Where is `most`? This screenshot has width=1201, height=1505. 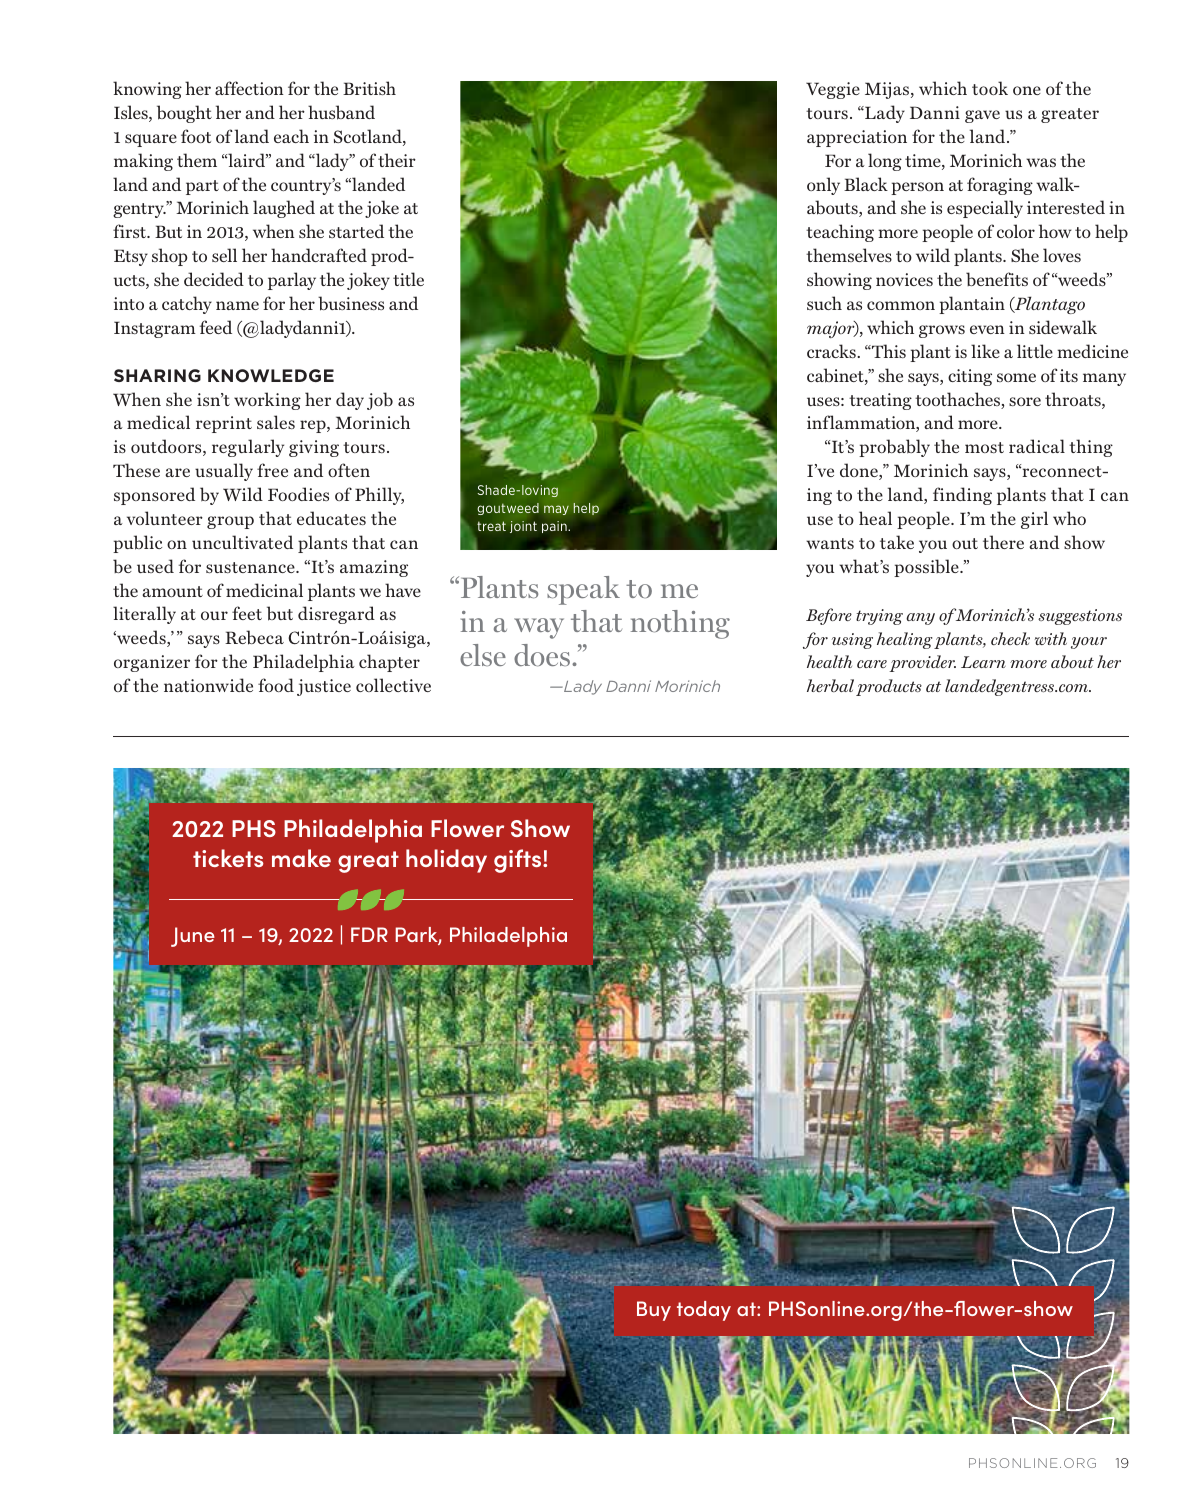 most is located at coordinates (984, 447).
